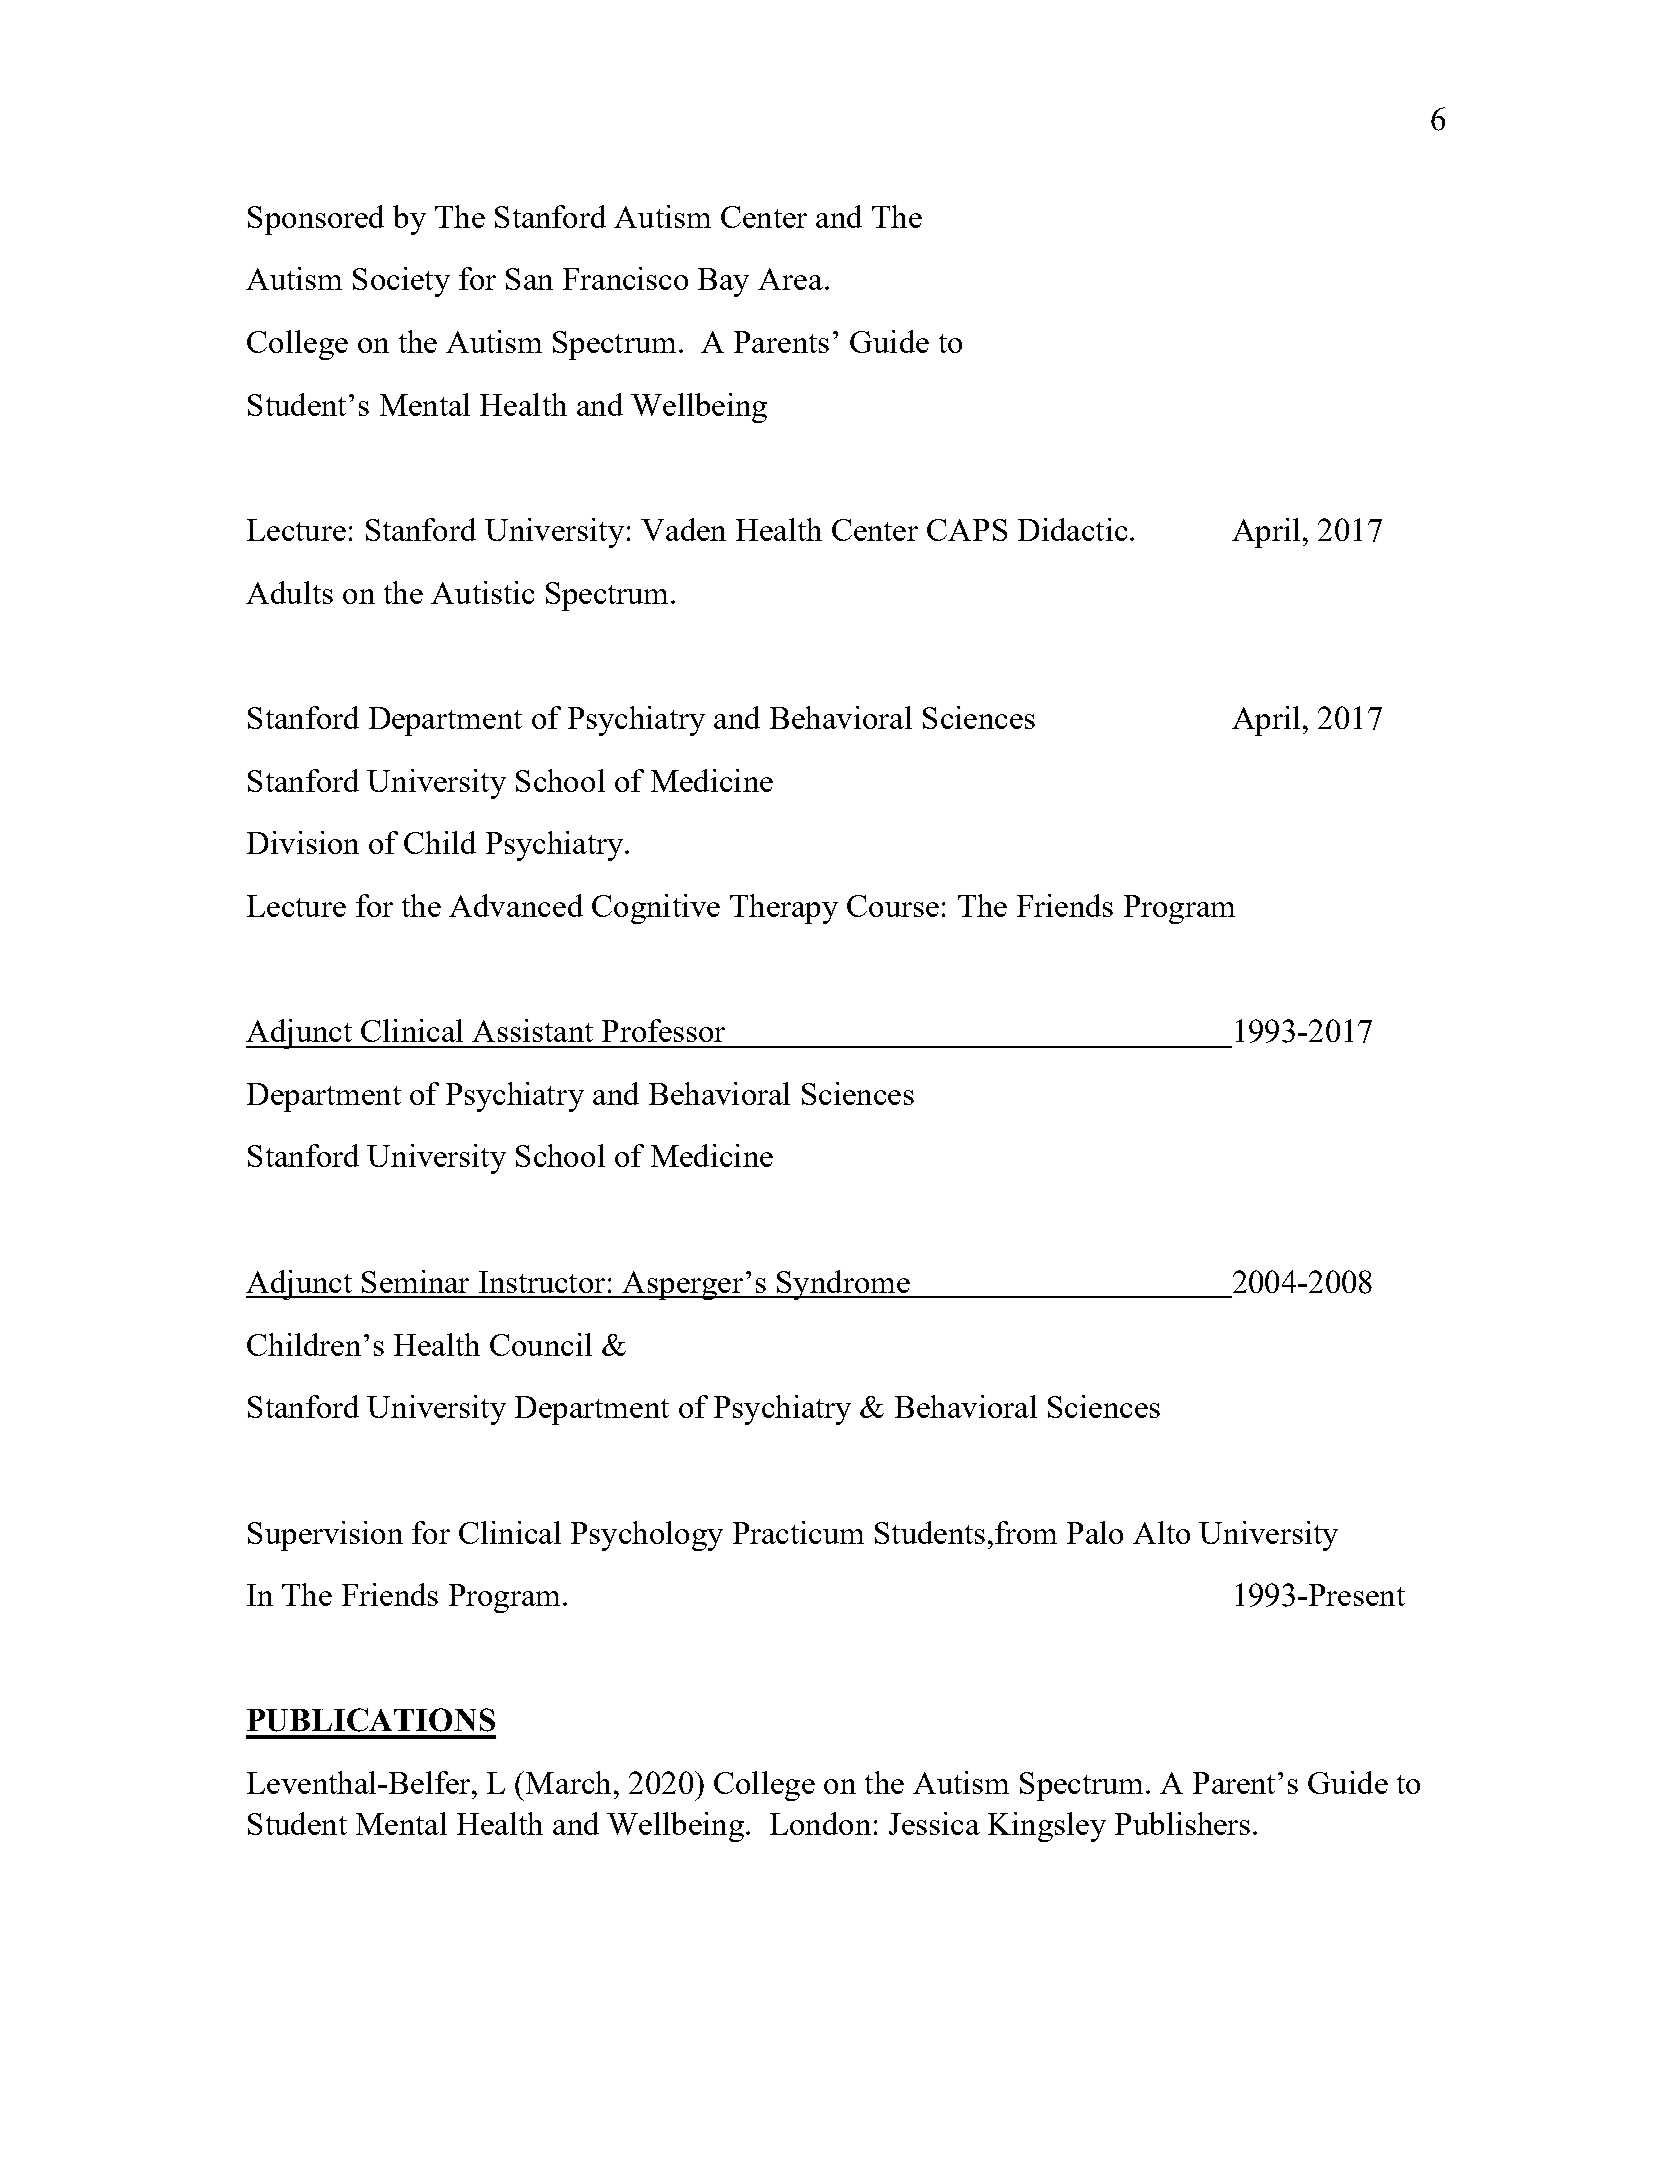 The image size is (1675, 2168). What do you see at coordinates (790, 279) in the screenshot?
I see `Area` at bounding box center [790, 279].
